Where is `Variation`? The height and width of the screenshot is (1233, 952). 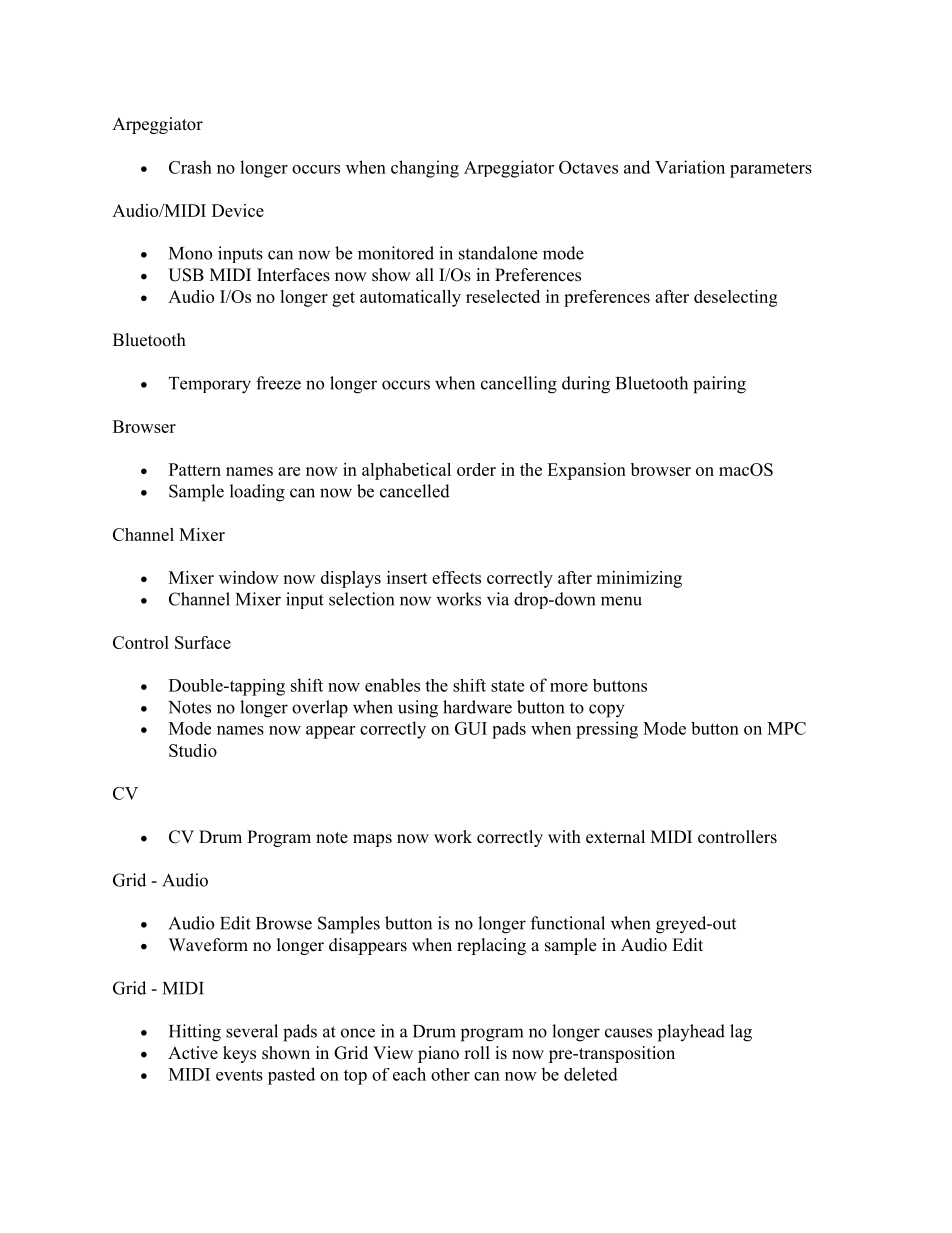
Variation is located at coordinates (690, 167).
